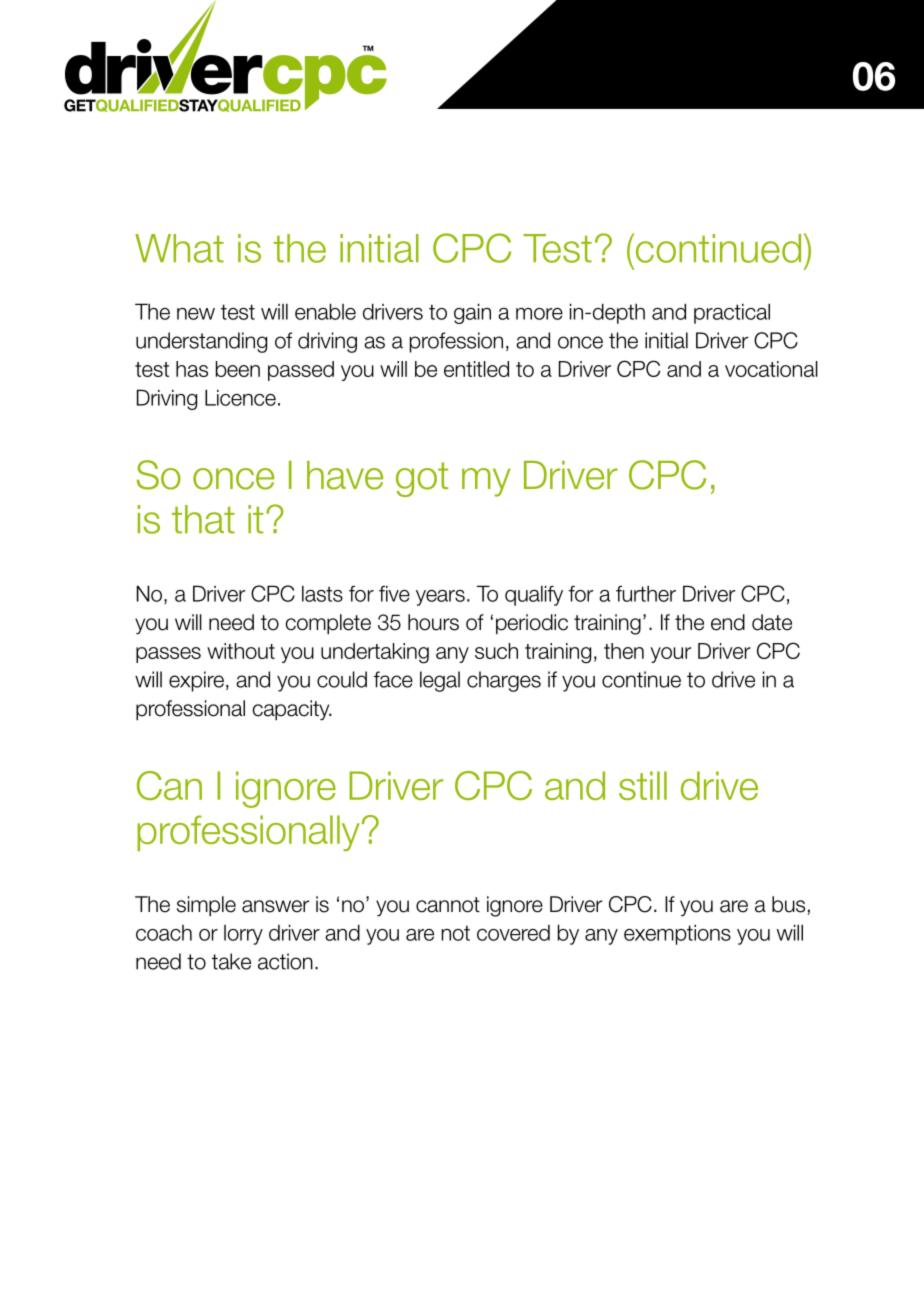  What do you see at coordinates (241, 651) in the document?
I see `without` at bounding box center [241, 651].
